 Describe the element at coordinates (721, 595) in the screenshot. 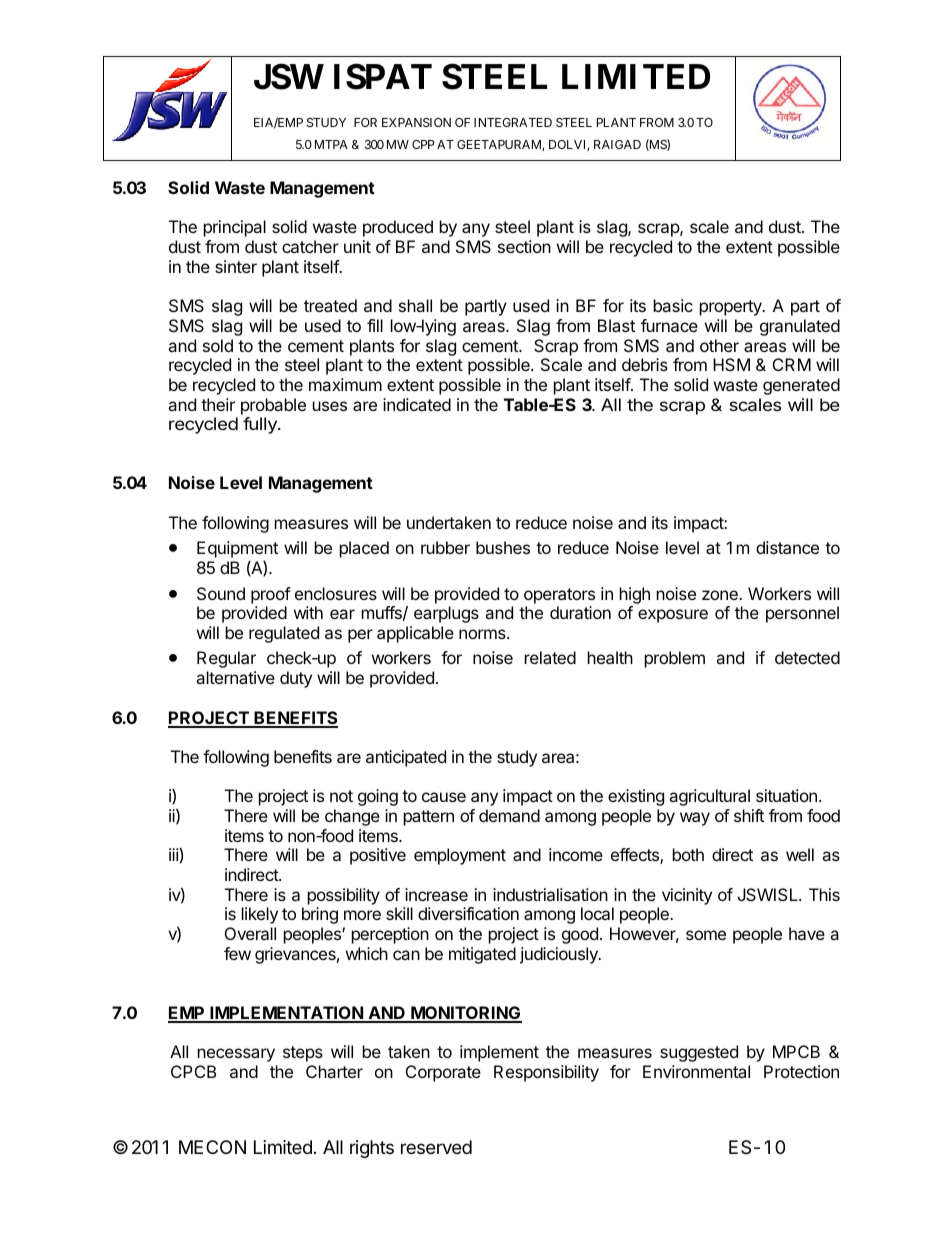

I see `zone` at that location.
